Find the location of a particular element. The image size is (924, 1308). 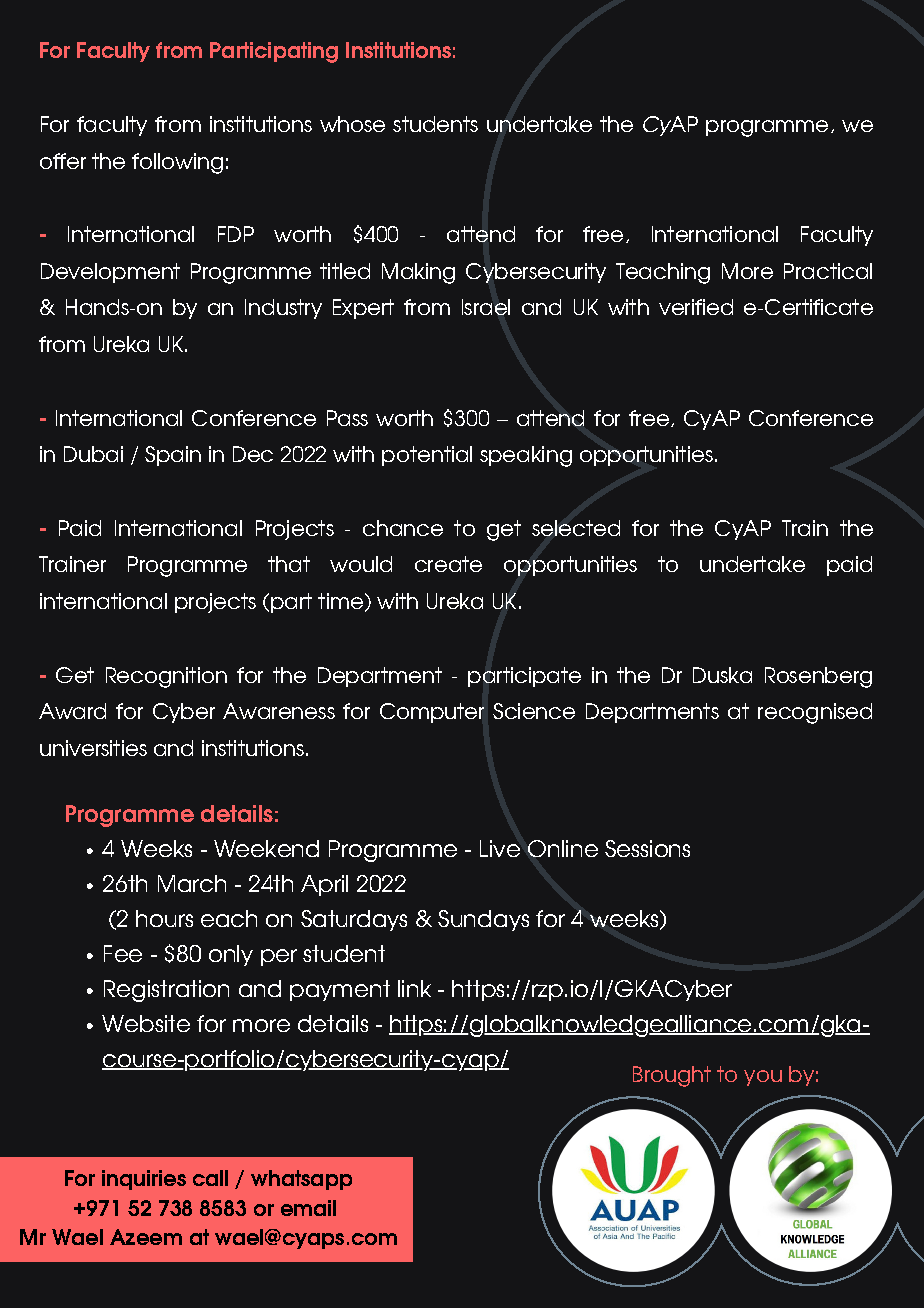

Spain is located at coordinates (173, 456).
